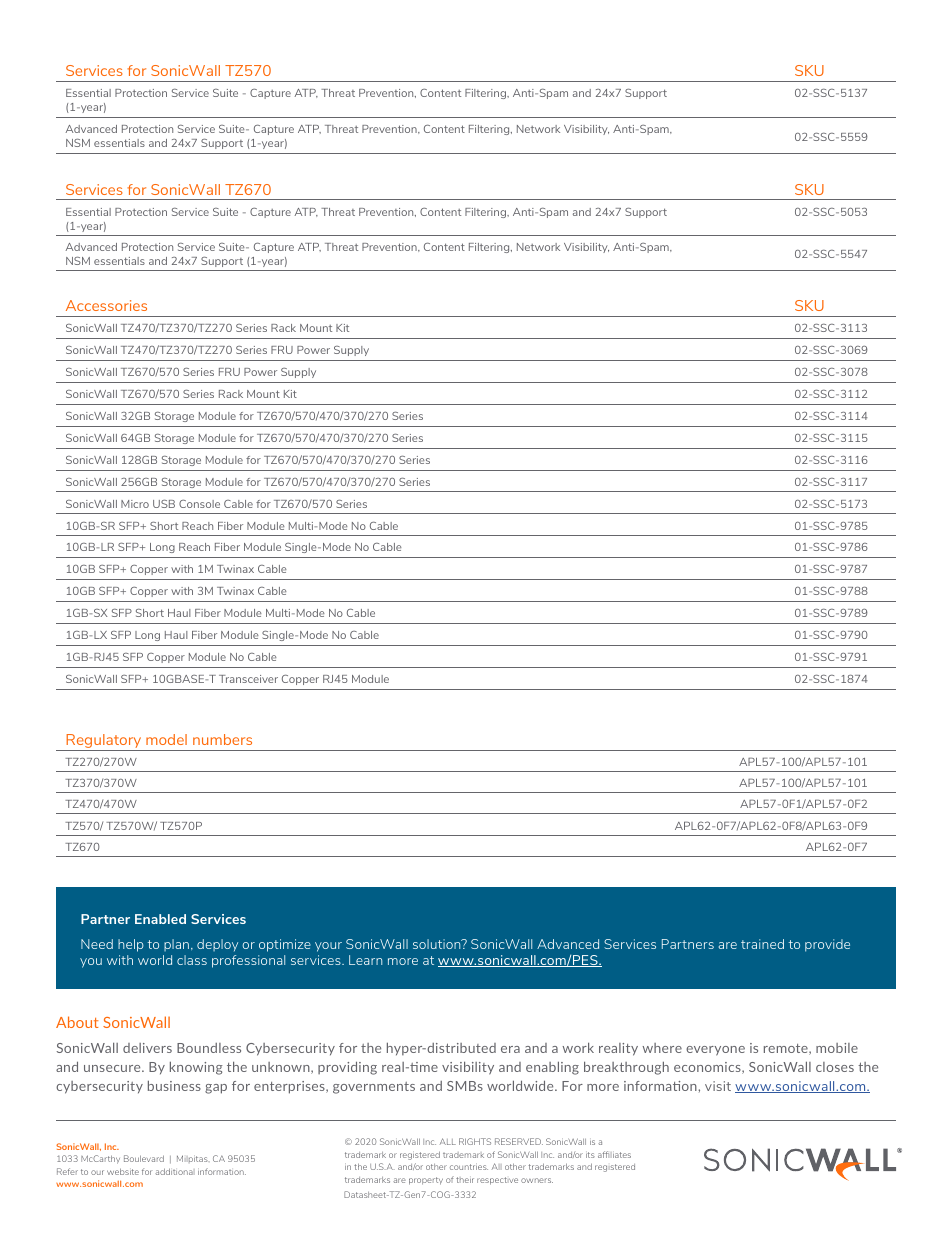  I want to click on numbers, so click(222, 739).
